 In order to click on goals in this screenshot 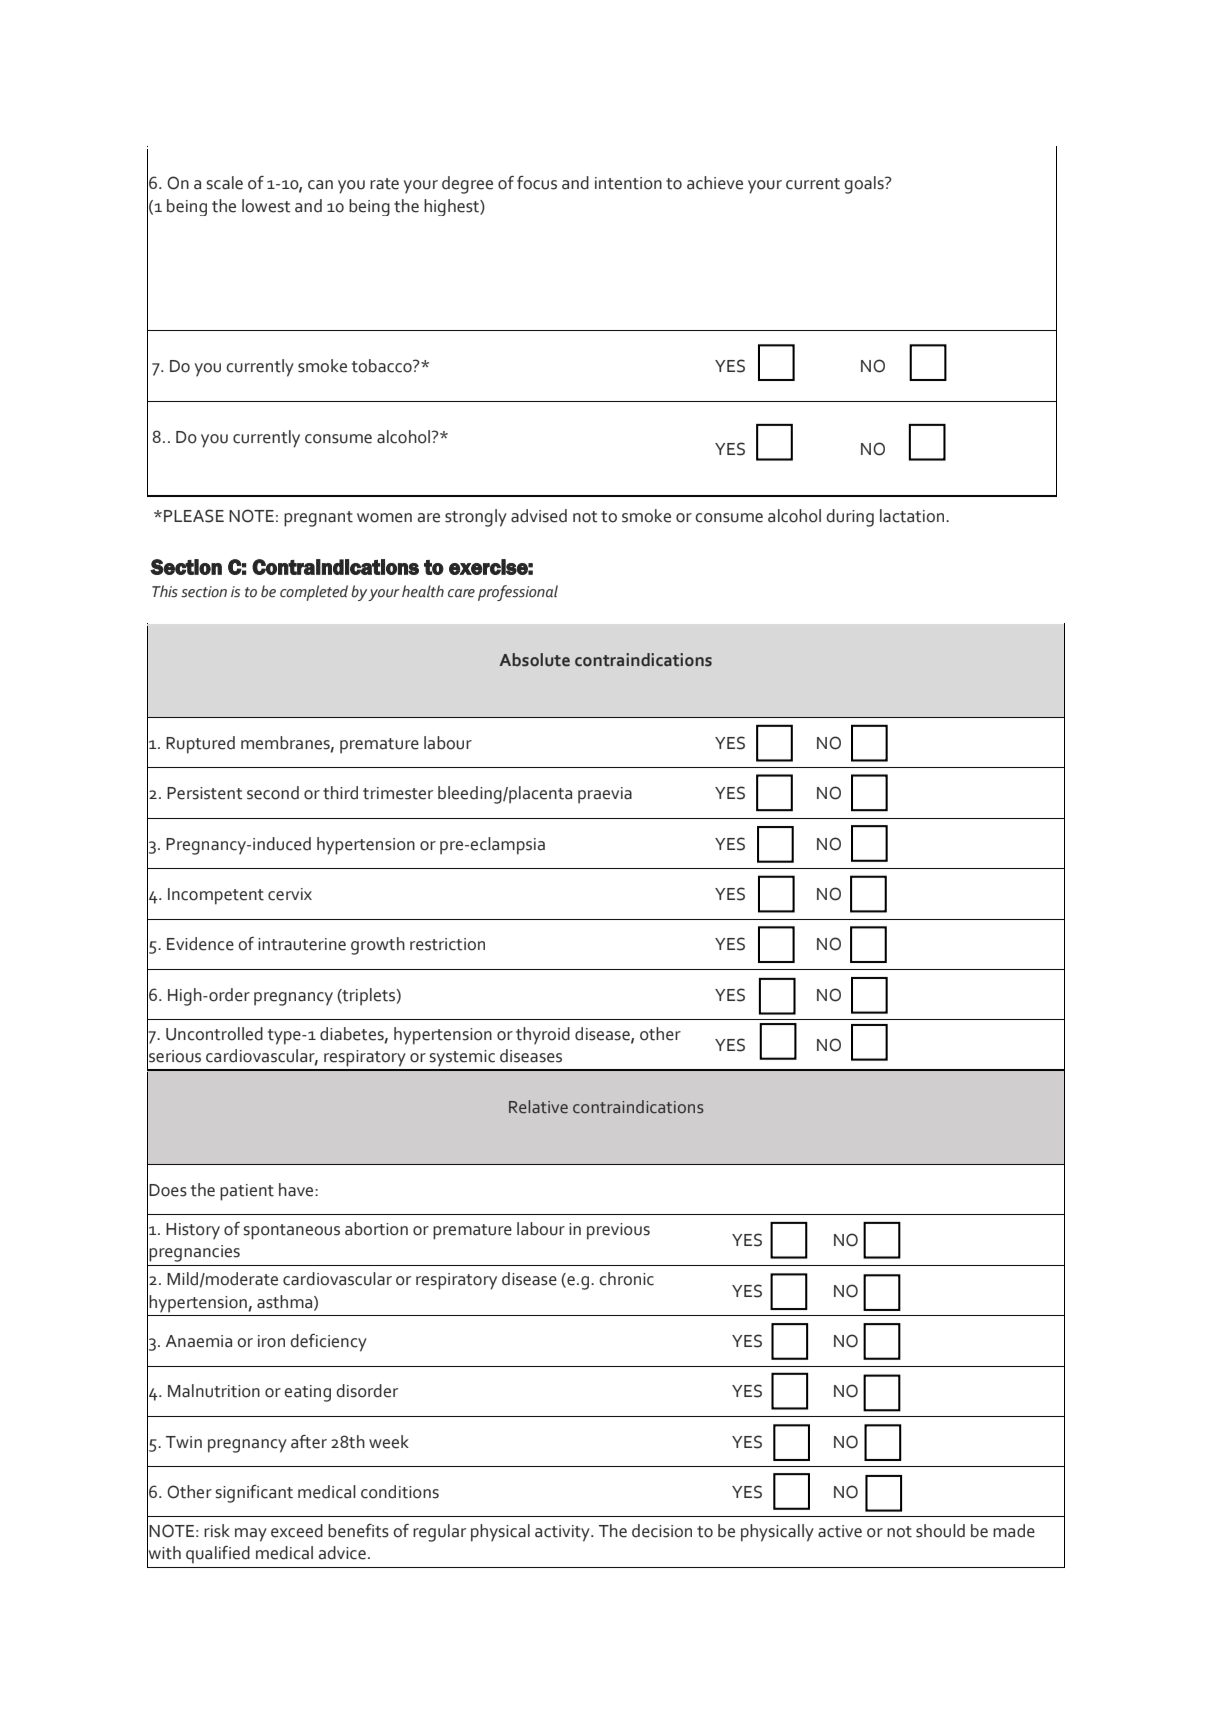, I will do `click(865, 185)`.
